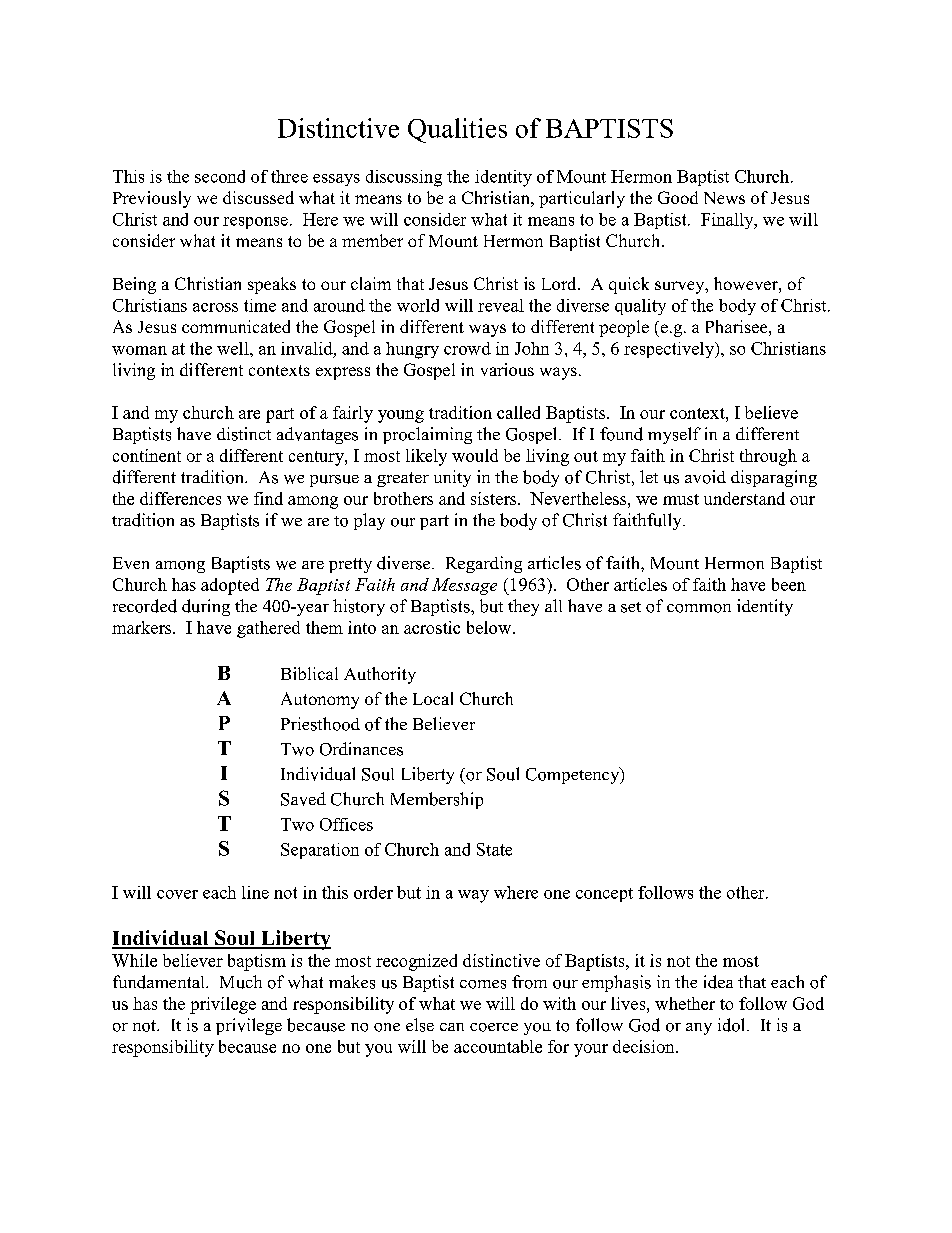 This document has height=1233, width=952. What do you see at coordinates (452, 1027) in the document?
I see `can` at bounding box center [452, 1027].
